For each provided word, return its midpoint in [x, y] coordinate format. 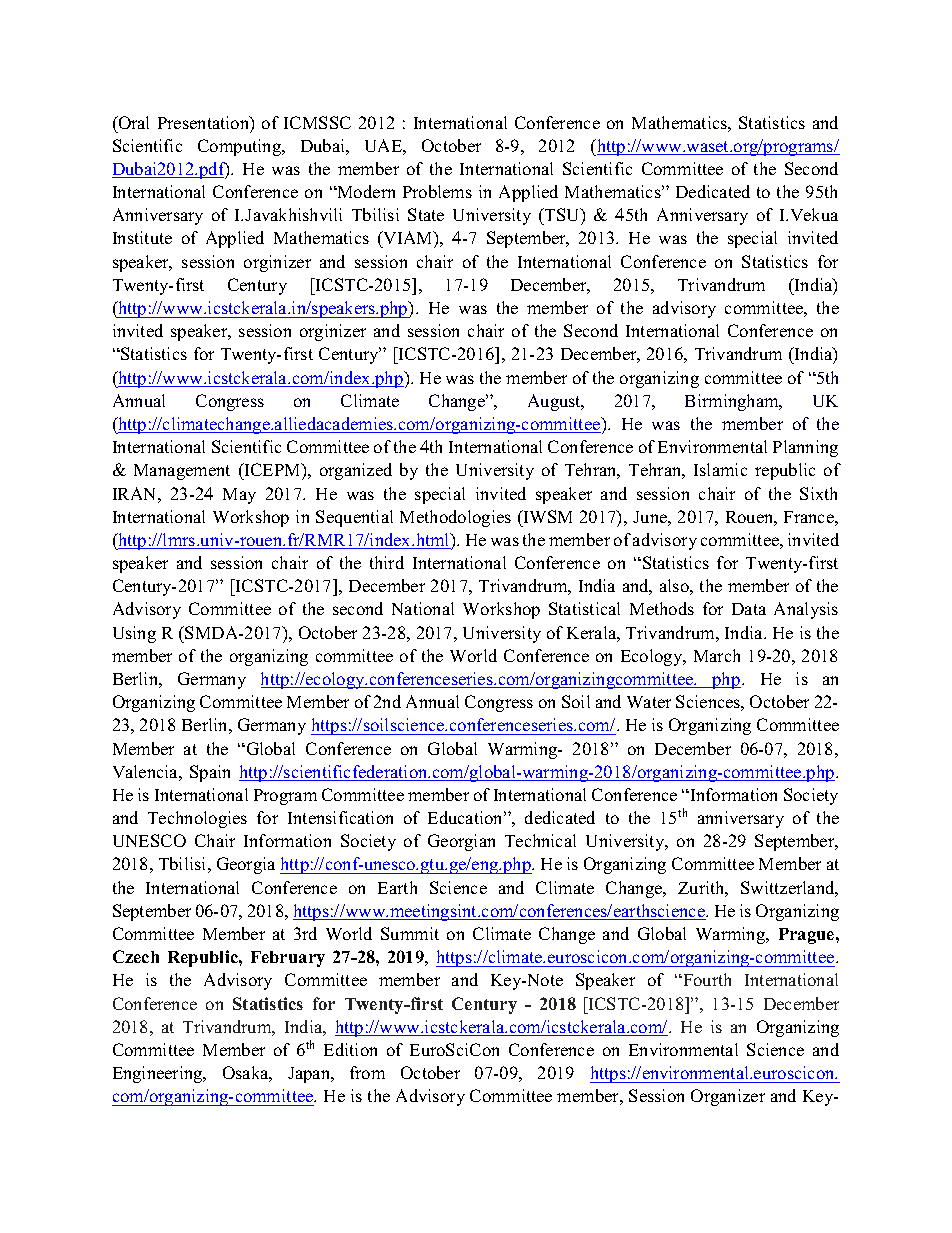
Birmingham [733, 402]
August [555, 402]
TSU [562, 216]
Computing [241, 147]
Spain [210, 773]
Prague [808, 936]
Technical [540, 840]
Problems [437, 191]
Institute [142, 237]
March [717, 655]
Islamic [720, 469]
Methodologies [455, 518]
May [239, 496]
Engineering [159, 1074]
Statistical [584, 608]
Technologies [197, 819]
